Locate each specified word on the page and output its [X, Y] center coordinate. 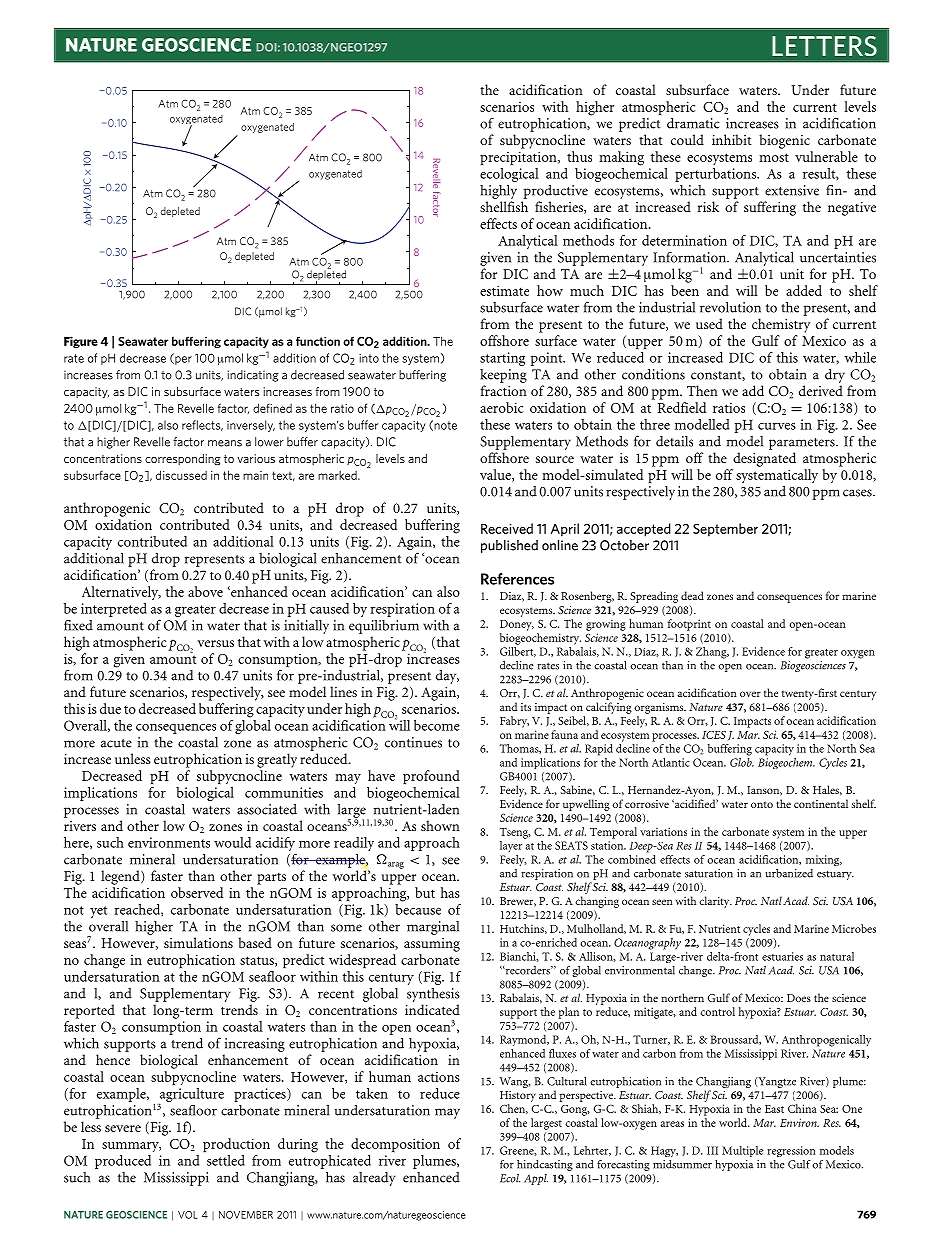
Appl [536, 1179]
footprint [689, 625]
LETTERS [824, 46]
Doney [517, 625]
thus [579, 156]
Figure [81, 342]
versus [215, 643]
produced [124, 1160]
